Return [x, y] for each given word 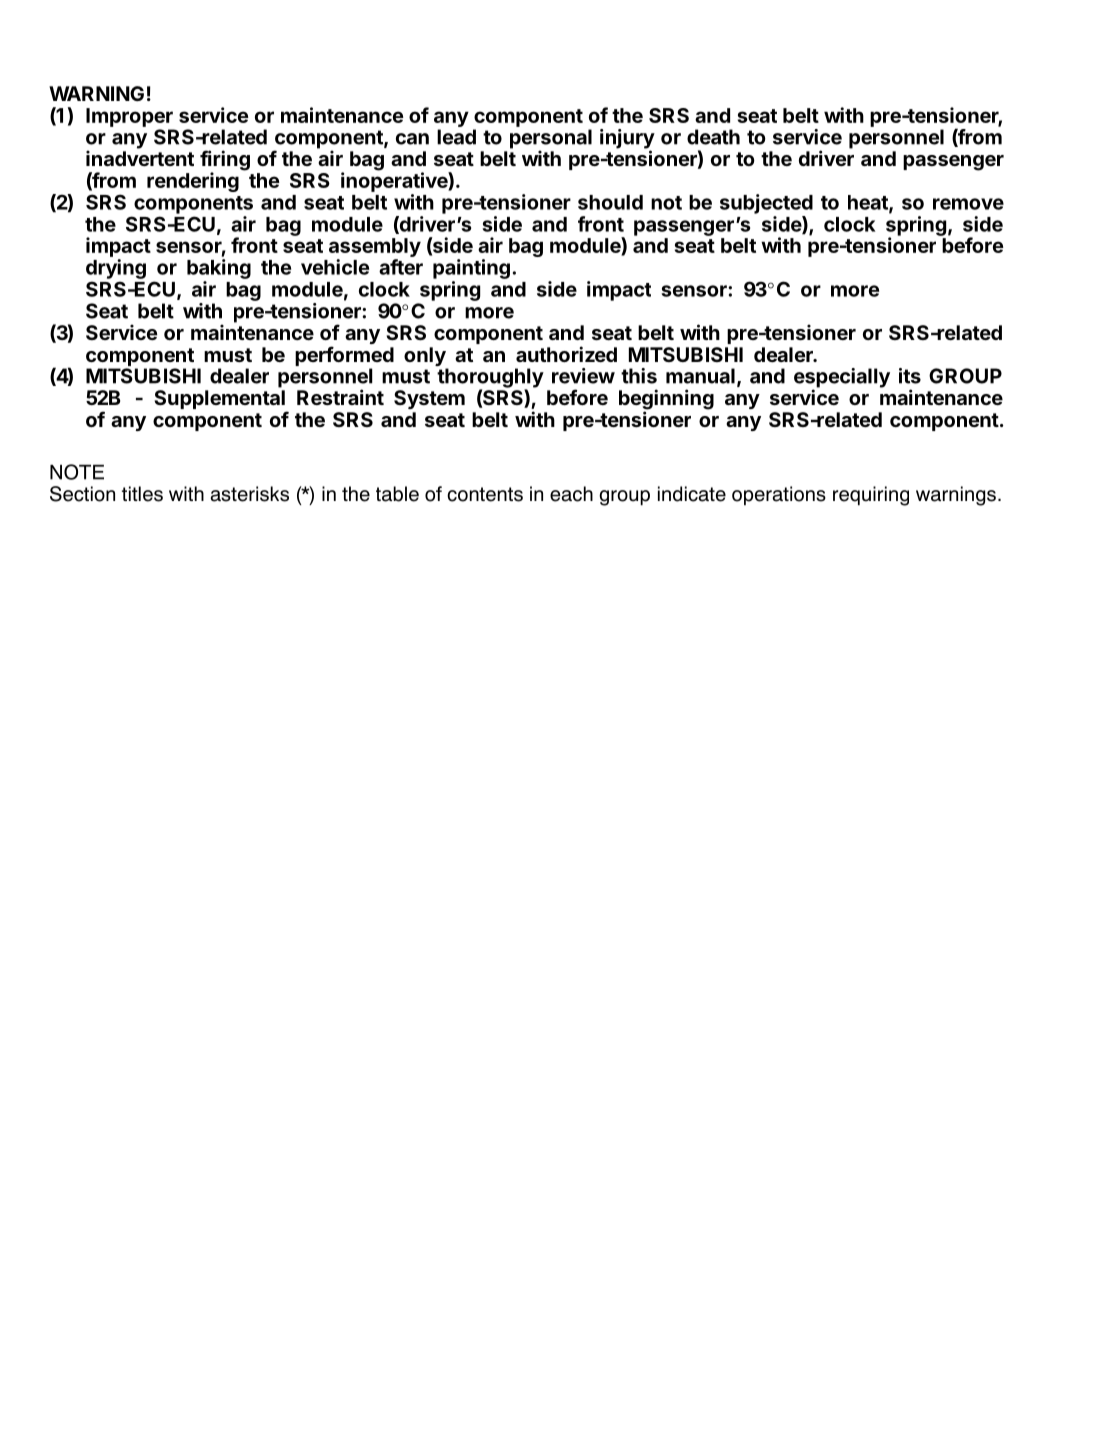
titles [142, 494]
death [713, 137]
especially [842, 379]
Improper [129, 117]
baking [219, 269]
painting [471, 269]
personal [551, 140]
